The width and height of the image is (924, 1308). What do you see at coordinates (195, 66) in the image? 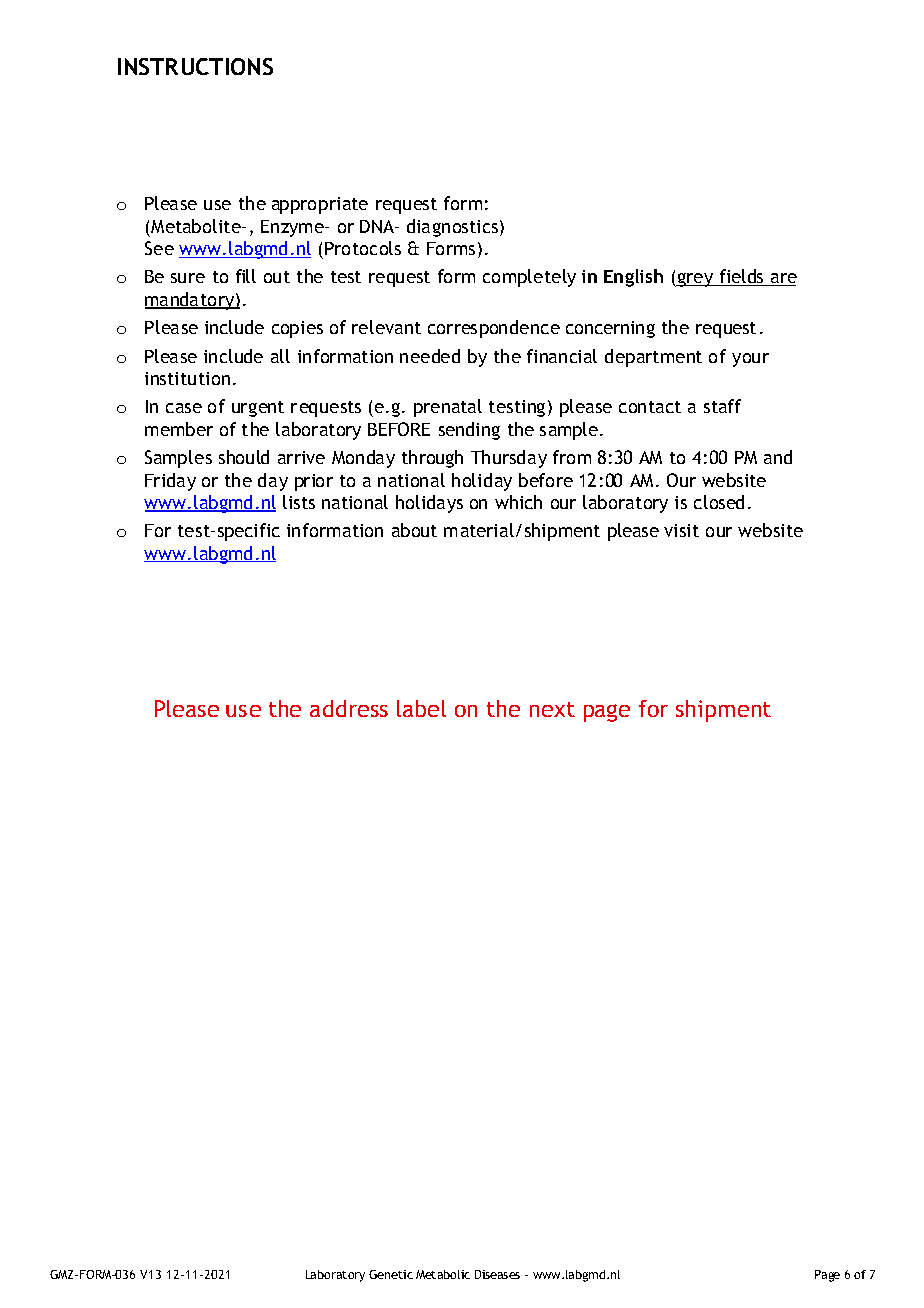
I see `INSTRUCTIONS` at bounding box center [195, 66].
